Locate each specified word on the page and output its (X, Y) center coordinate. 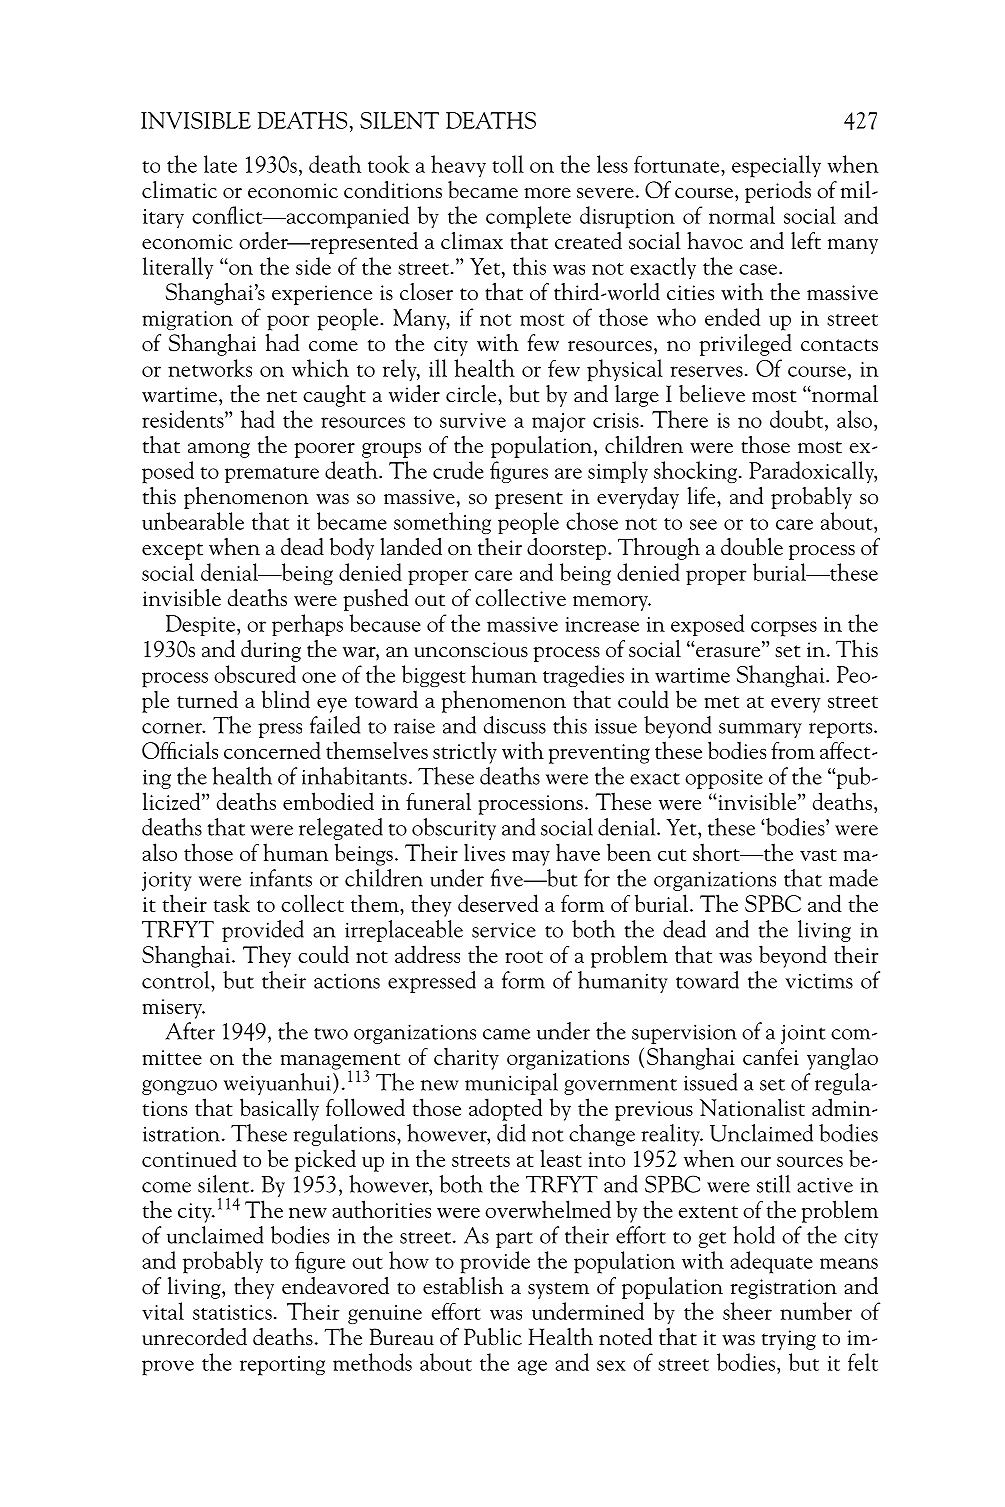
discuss (515, 725)
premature (272, 475)
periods (778, 192)
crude (458, 470)
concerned (272, 750)
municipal (511, 1084)
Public (493, 1337)
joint (803, 1034)
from (793, 750)
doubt (798, 419)
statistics (232, 1312)
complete (528, 217)
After (190, 1031)
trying (789, 1340)
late (220, 164)
